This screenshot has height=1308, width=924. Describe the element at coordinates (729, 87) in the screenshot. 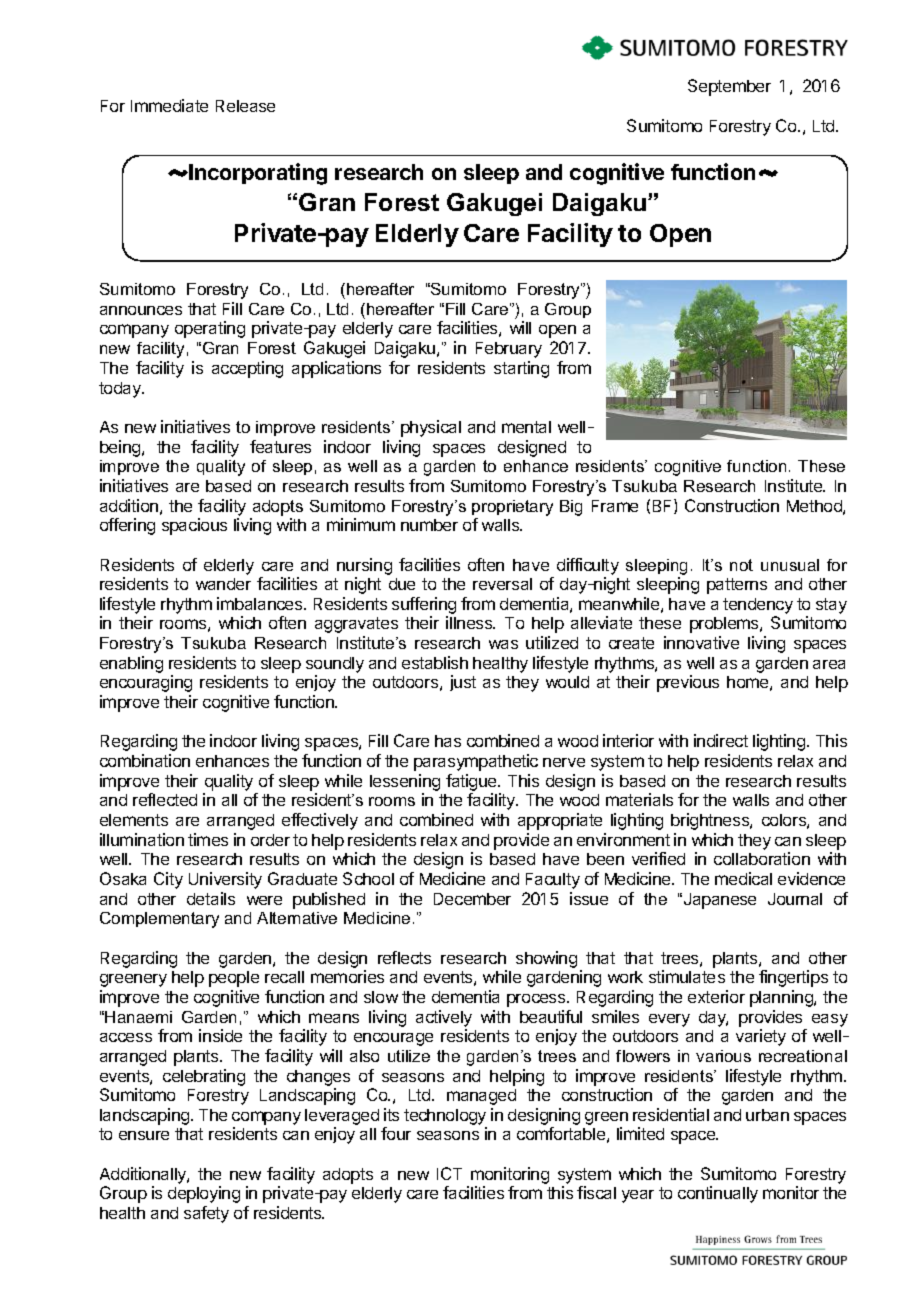

I see `September` at that location.
